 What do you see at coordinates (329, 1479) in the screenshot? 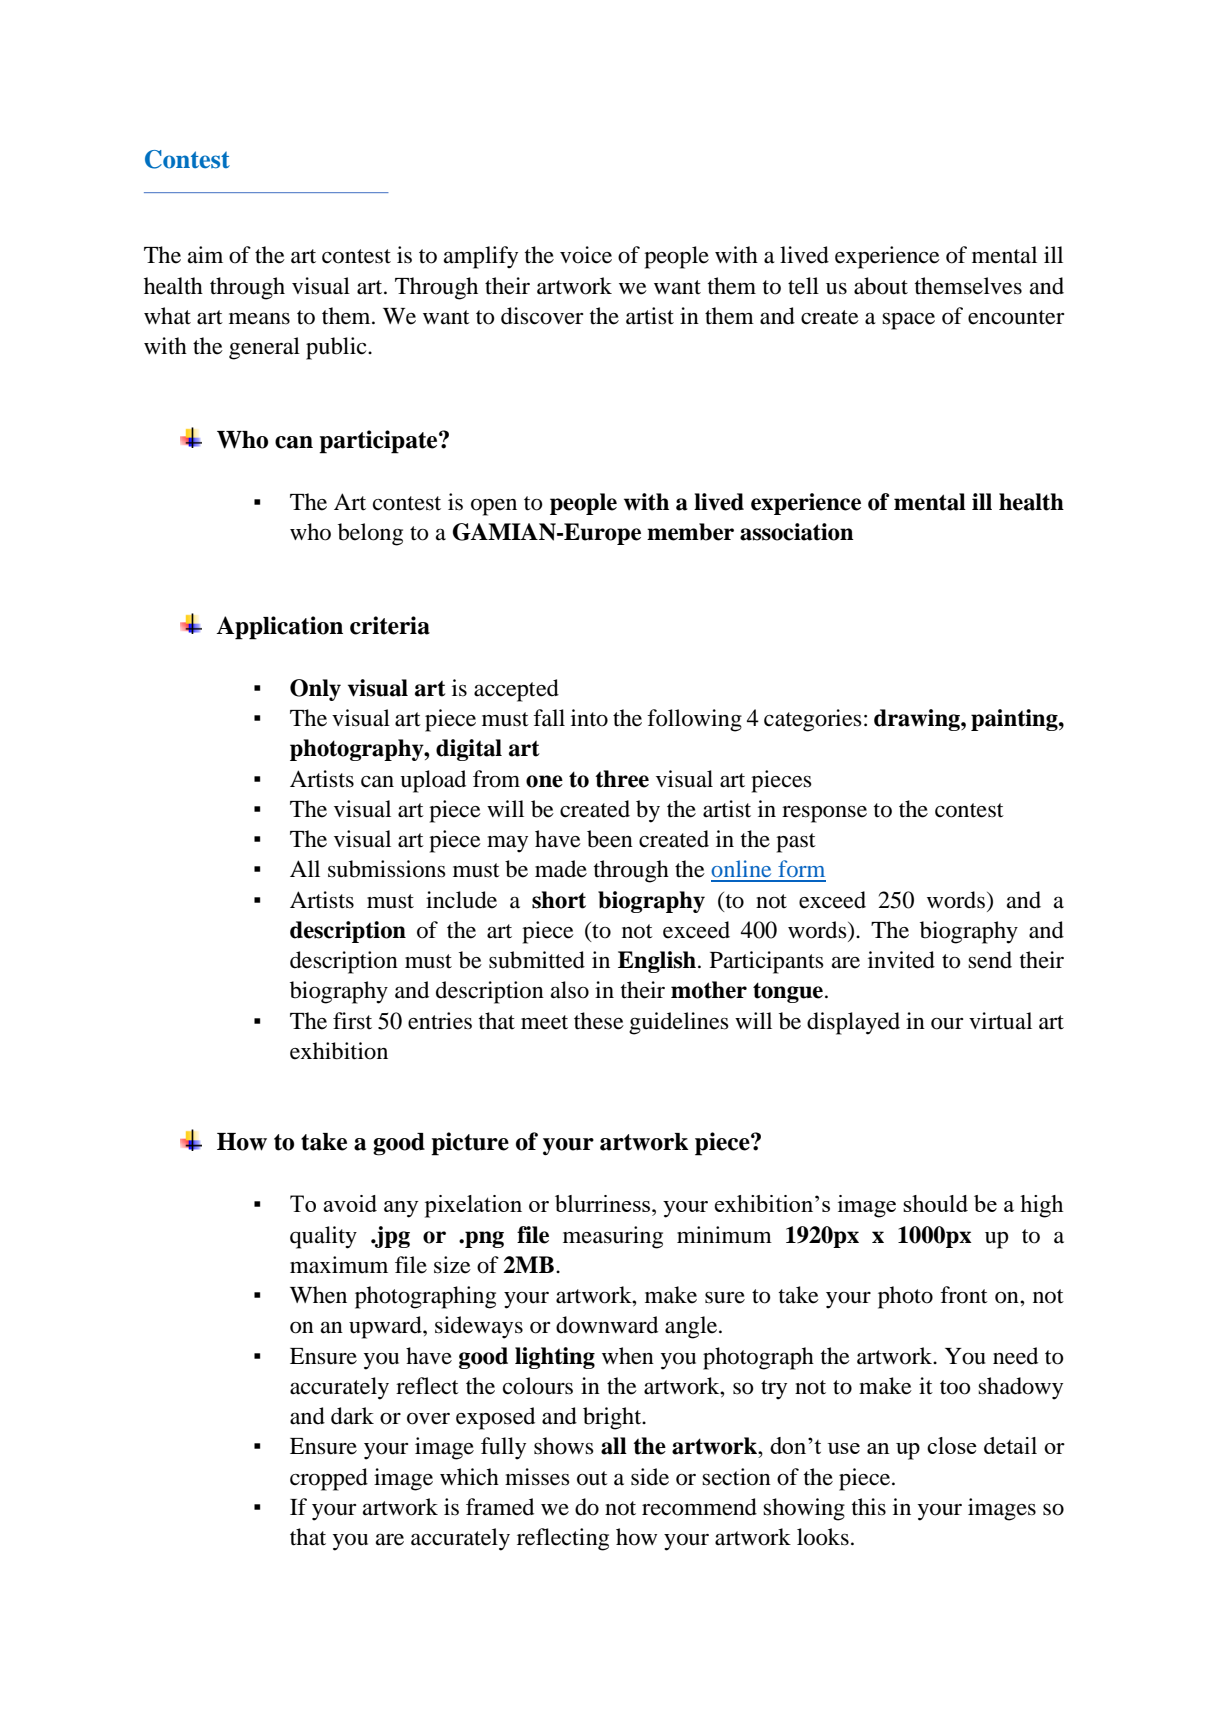
I see `cropped` at bounding box center [329, 1479].
